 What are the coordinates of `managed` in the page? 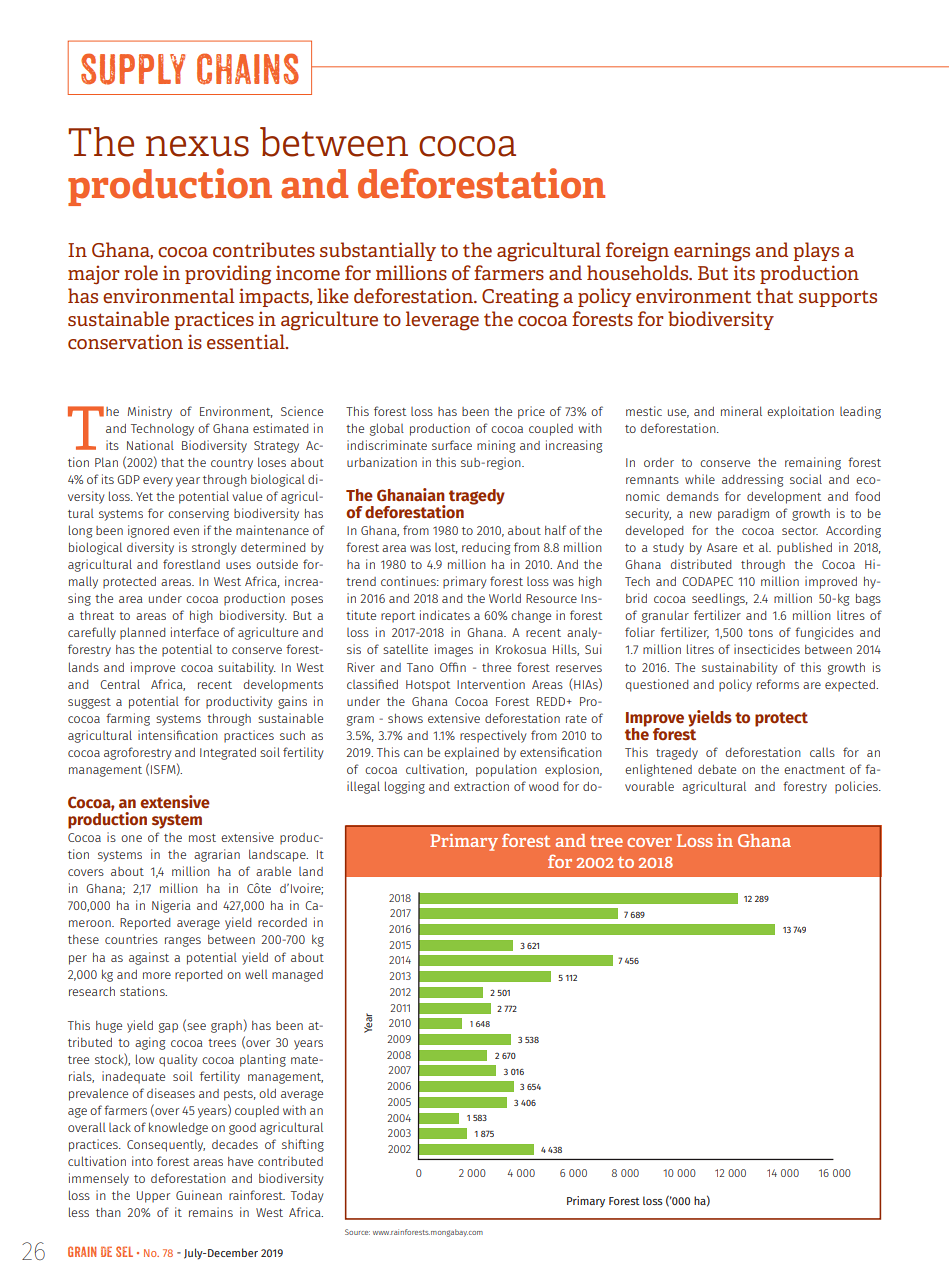 It's located at (297, 976).
